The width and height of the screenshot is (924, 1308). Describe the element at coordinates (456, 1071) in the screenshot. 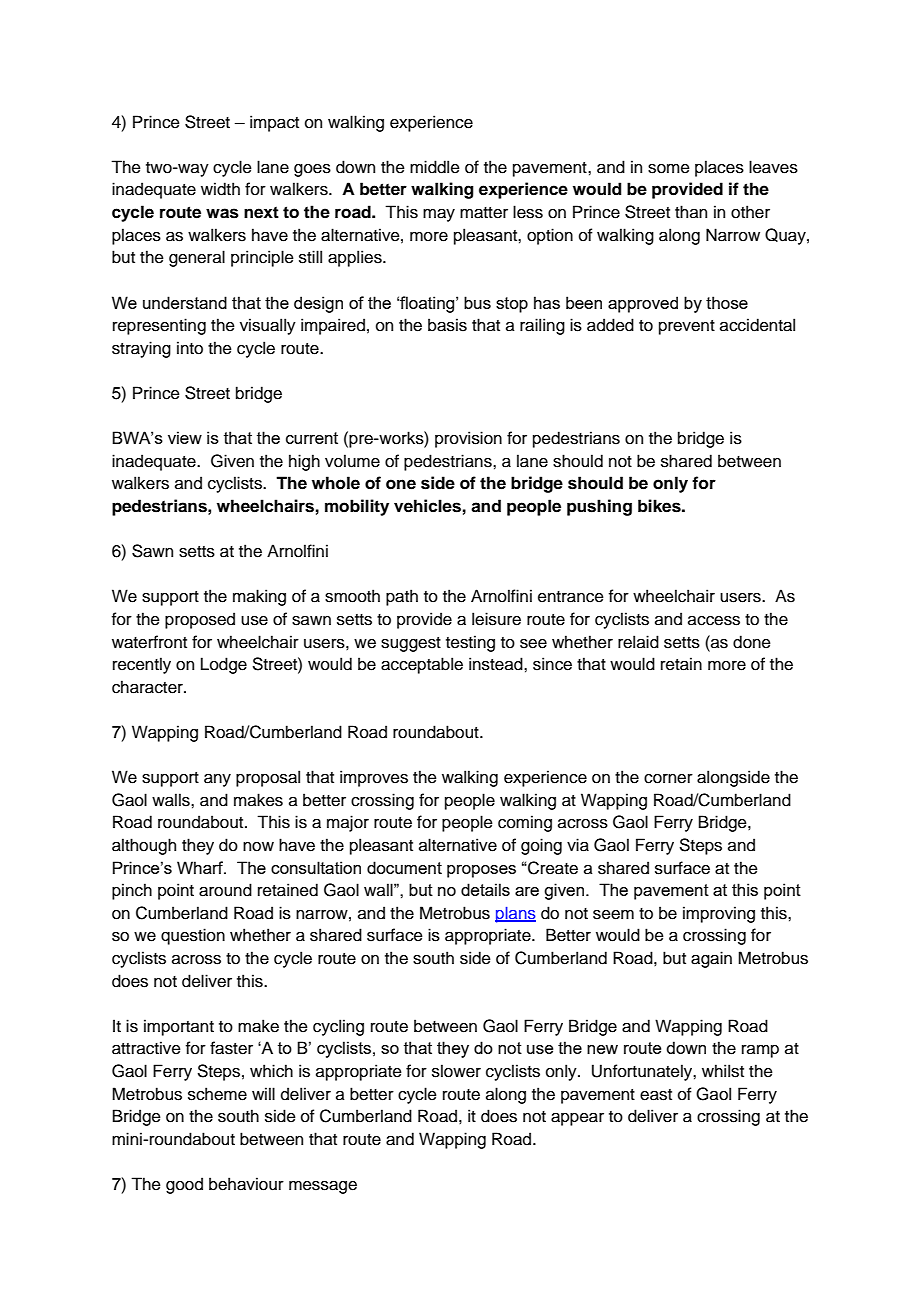

I see `slower` at that location.
